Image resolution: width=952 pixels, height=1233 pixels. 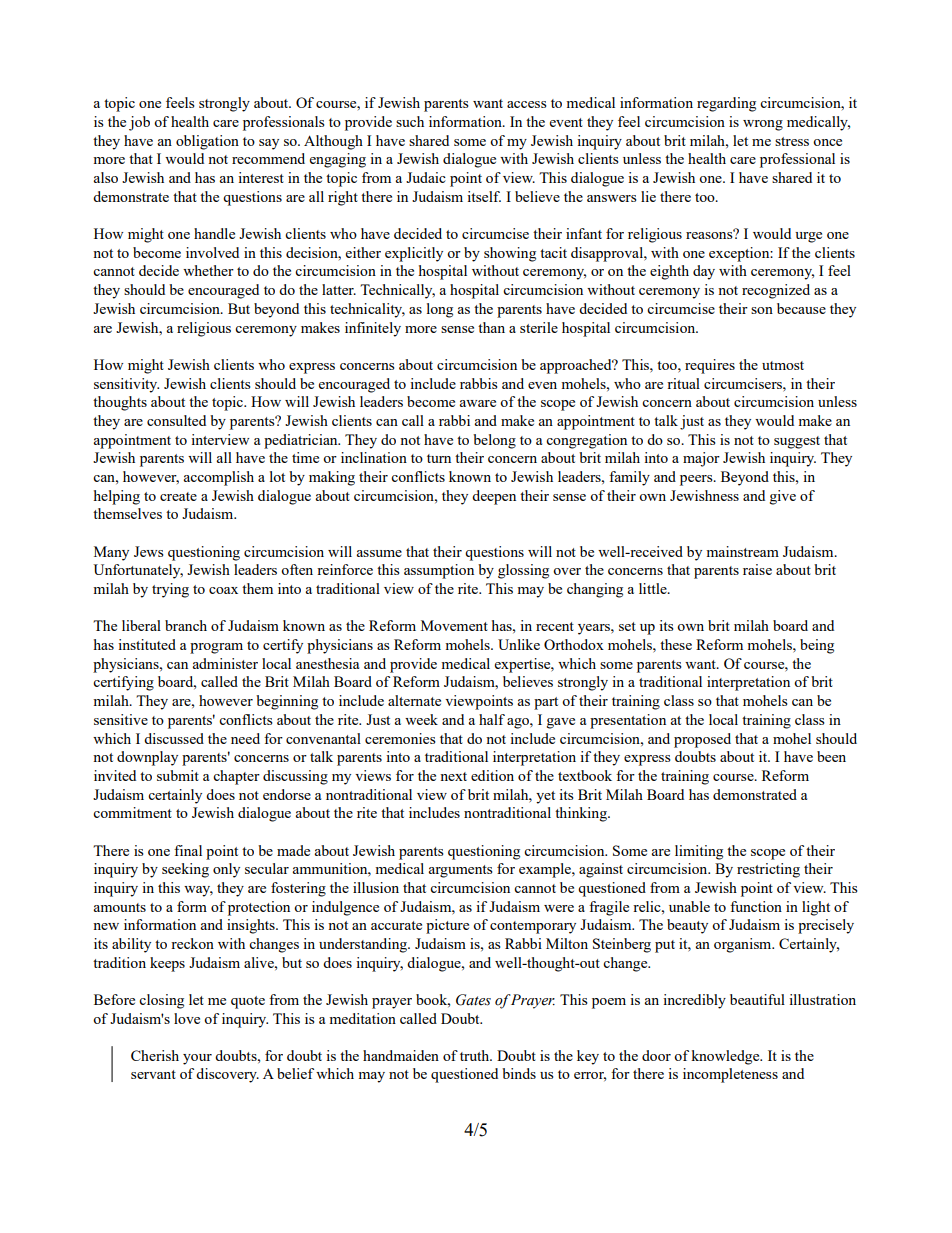 I want to click on obligation, so click(x=207, y=142).
